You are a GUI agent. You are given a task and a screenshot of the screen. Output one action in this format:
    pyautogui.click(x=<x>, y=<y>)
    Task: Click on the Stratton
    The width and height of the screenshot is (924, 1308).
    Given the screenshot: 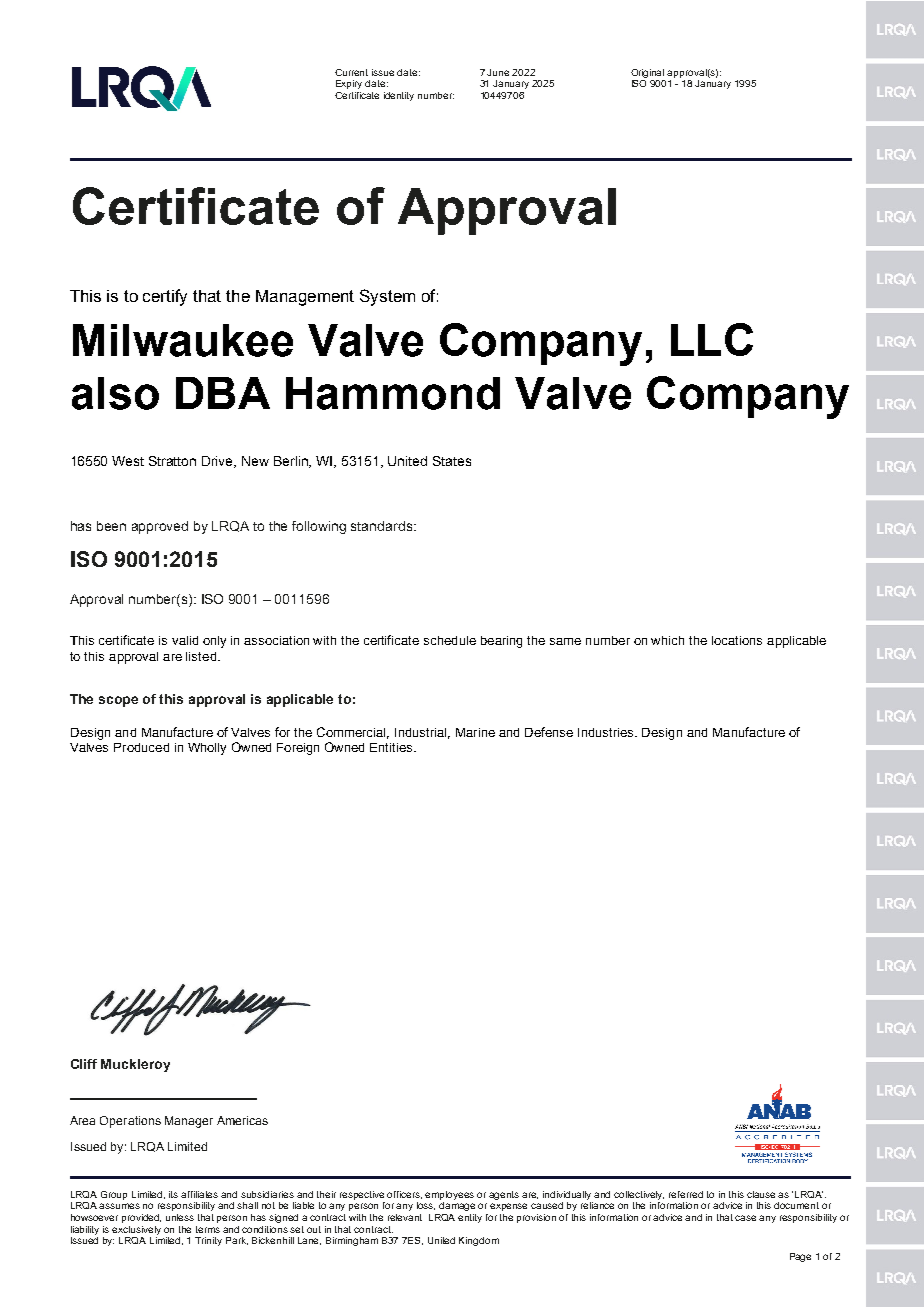 What is the action you would take?
    pyautogui.click(x=172, y=461)
